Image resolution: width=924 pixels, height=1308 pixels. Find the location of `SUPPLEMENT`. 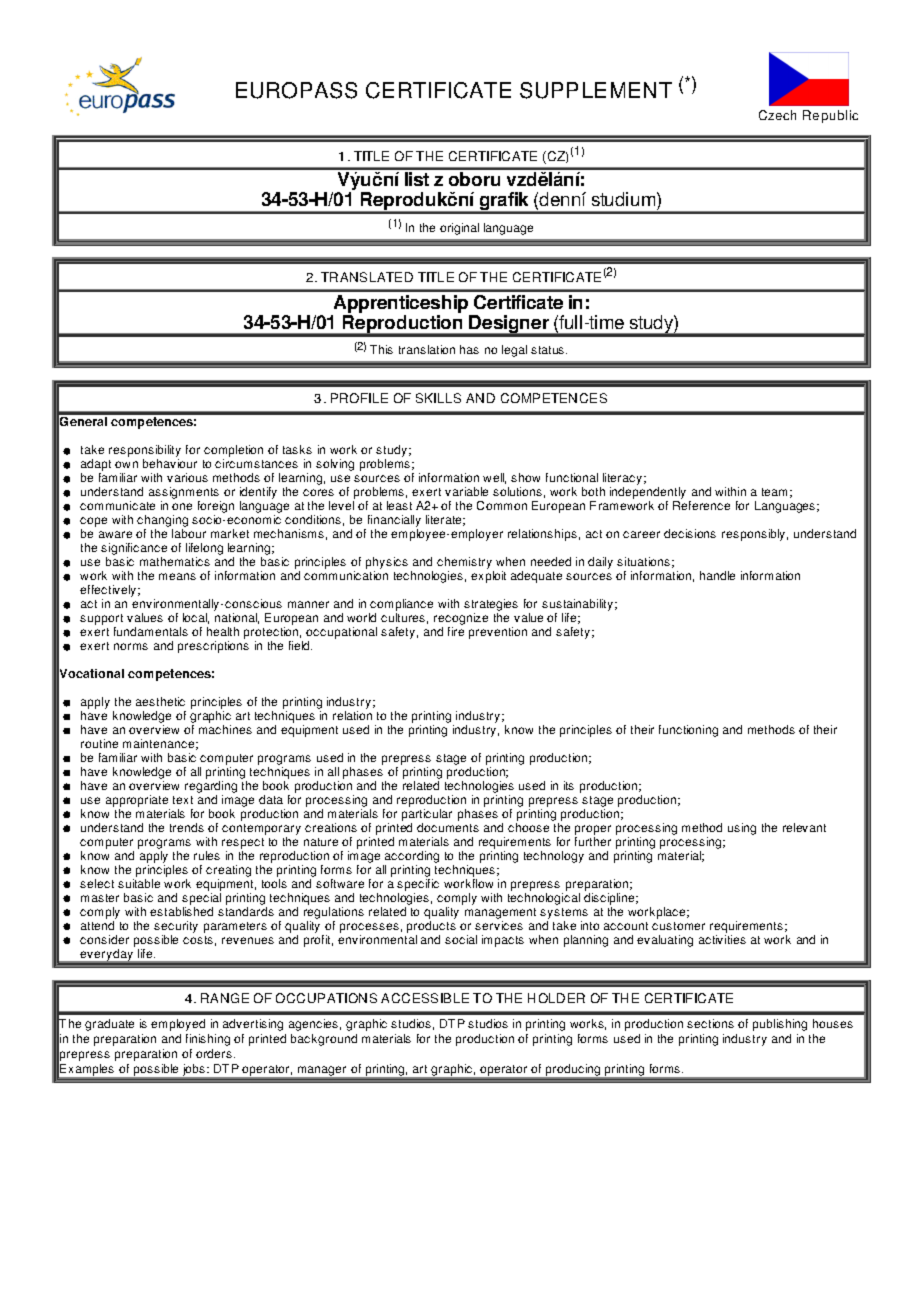

SUPPLEMENT is located at coordinates (596, 90).
